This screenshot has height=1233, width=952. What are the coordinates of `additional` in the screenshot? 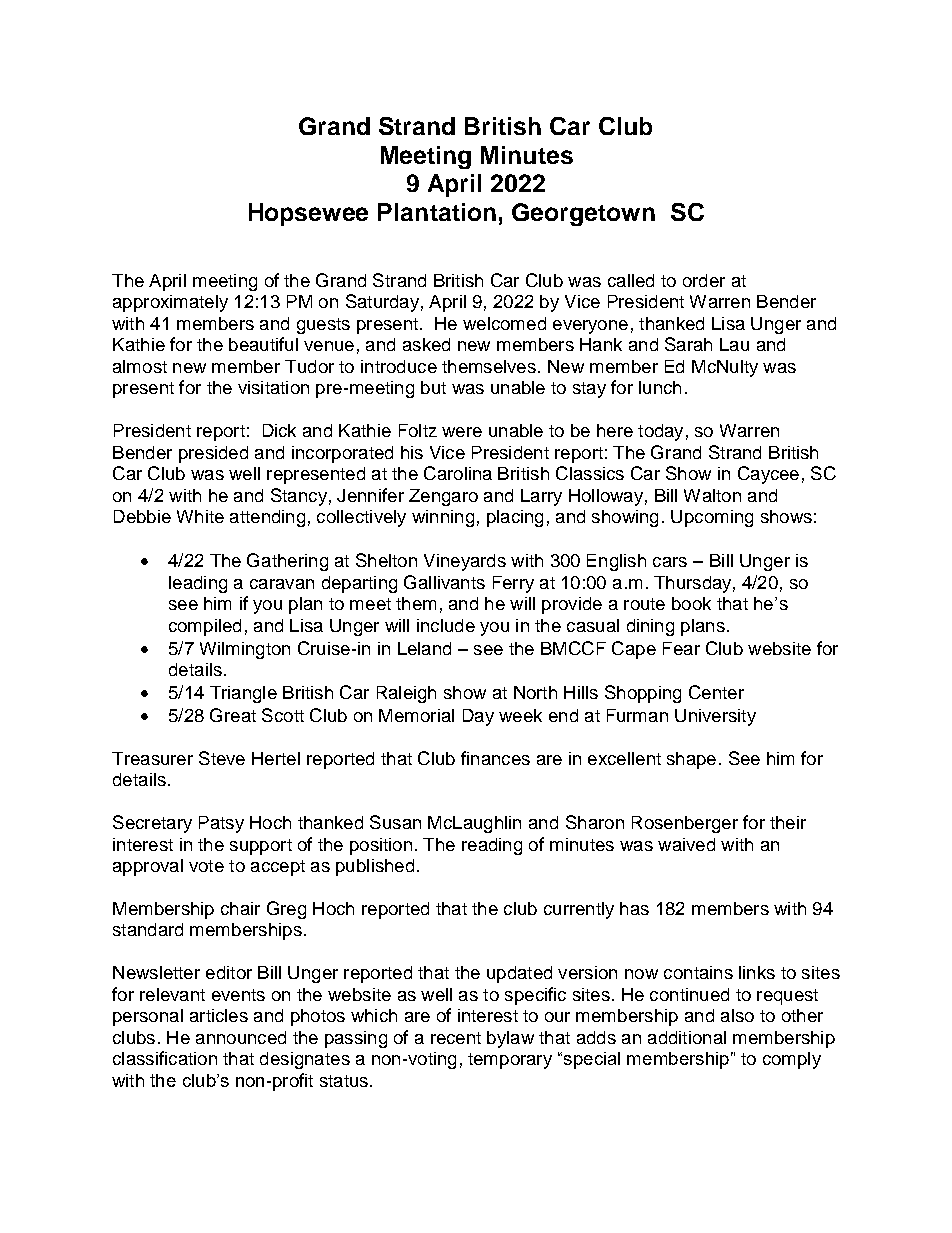 It's located at (687, 1037).
